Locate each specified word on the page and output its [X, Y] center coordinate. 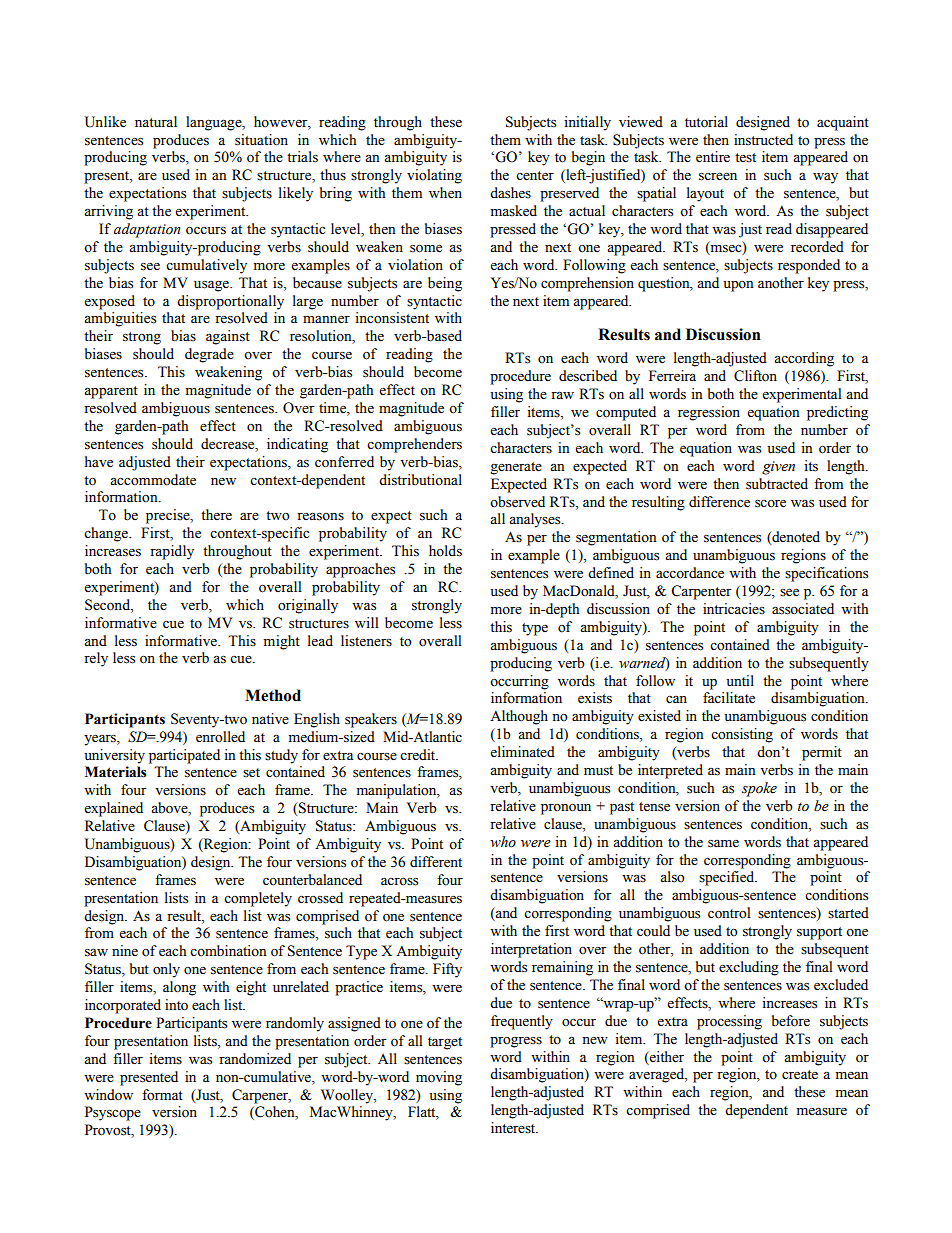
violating [434, 176]
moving [439, 1078]
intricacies [734, 609]
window [108, 1095]
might [282, 642]
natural [156, 121]
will [367, 622]
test [745, 158]
